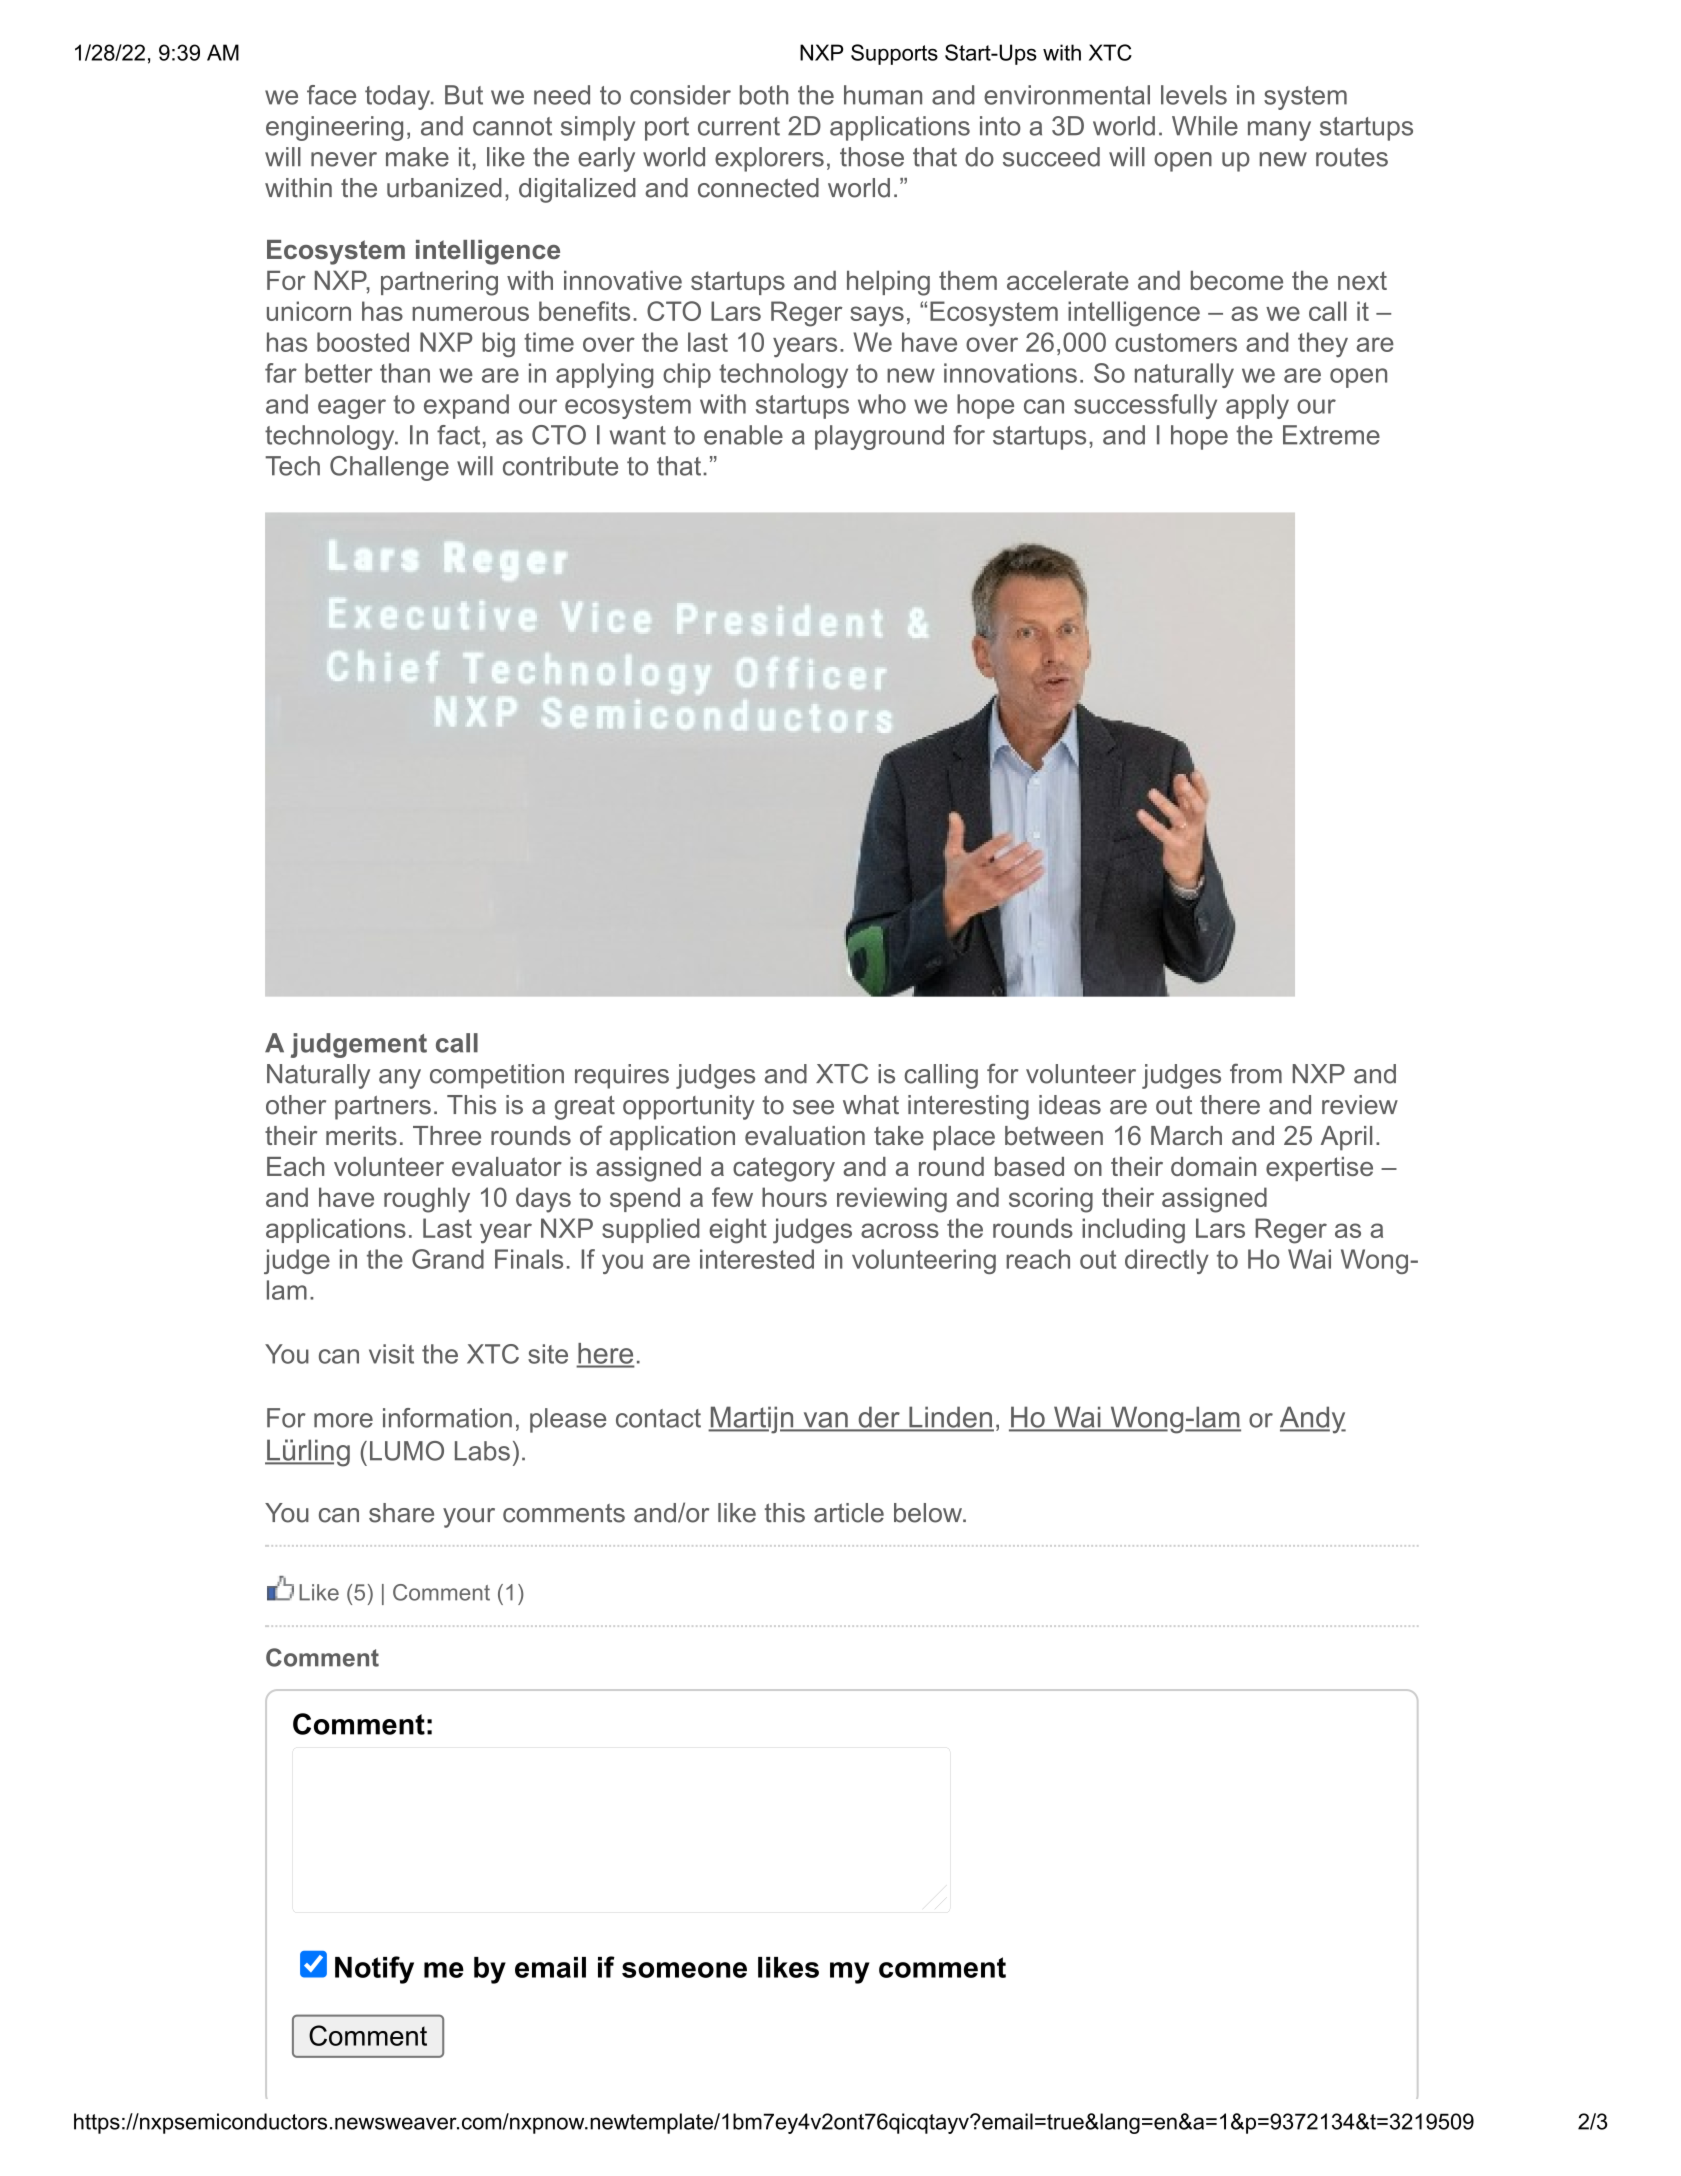 The image size is (1681, 2176). What do you see at coordinates (374, 1970) in the screenshot?
I see `Notify` at bounding box center [374, 1970].
